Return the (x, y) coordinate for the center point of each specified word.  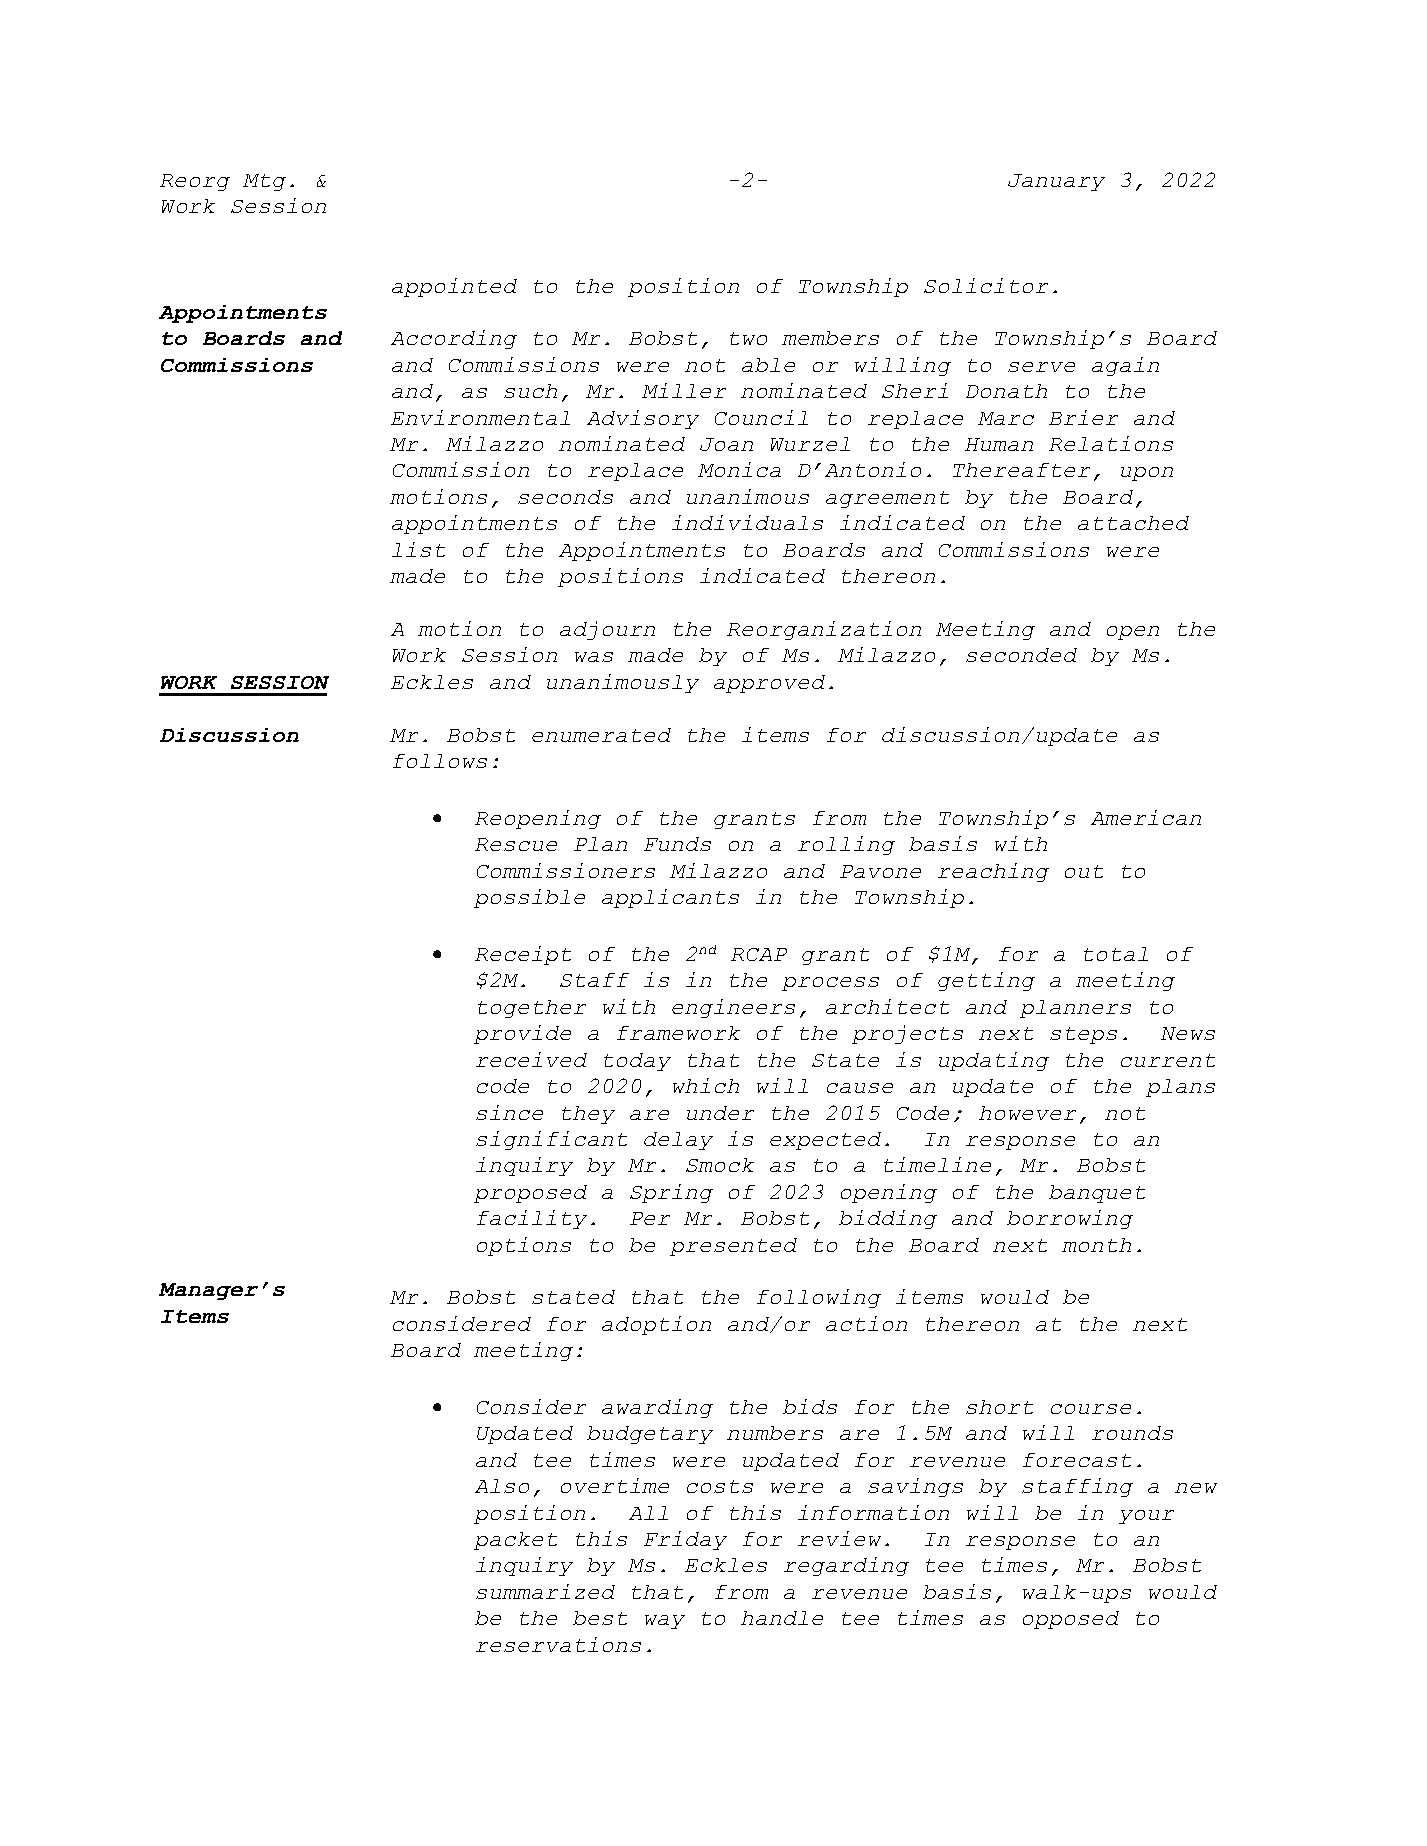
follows (440, 761)
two (748, 338)
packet (515, 1541)
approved (769, 684)
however (1027, 1113)
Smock (720, 1165)
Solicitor (986, 285)
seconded (1021, 655)
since (509, 1112)
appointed (454, 287)
